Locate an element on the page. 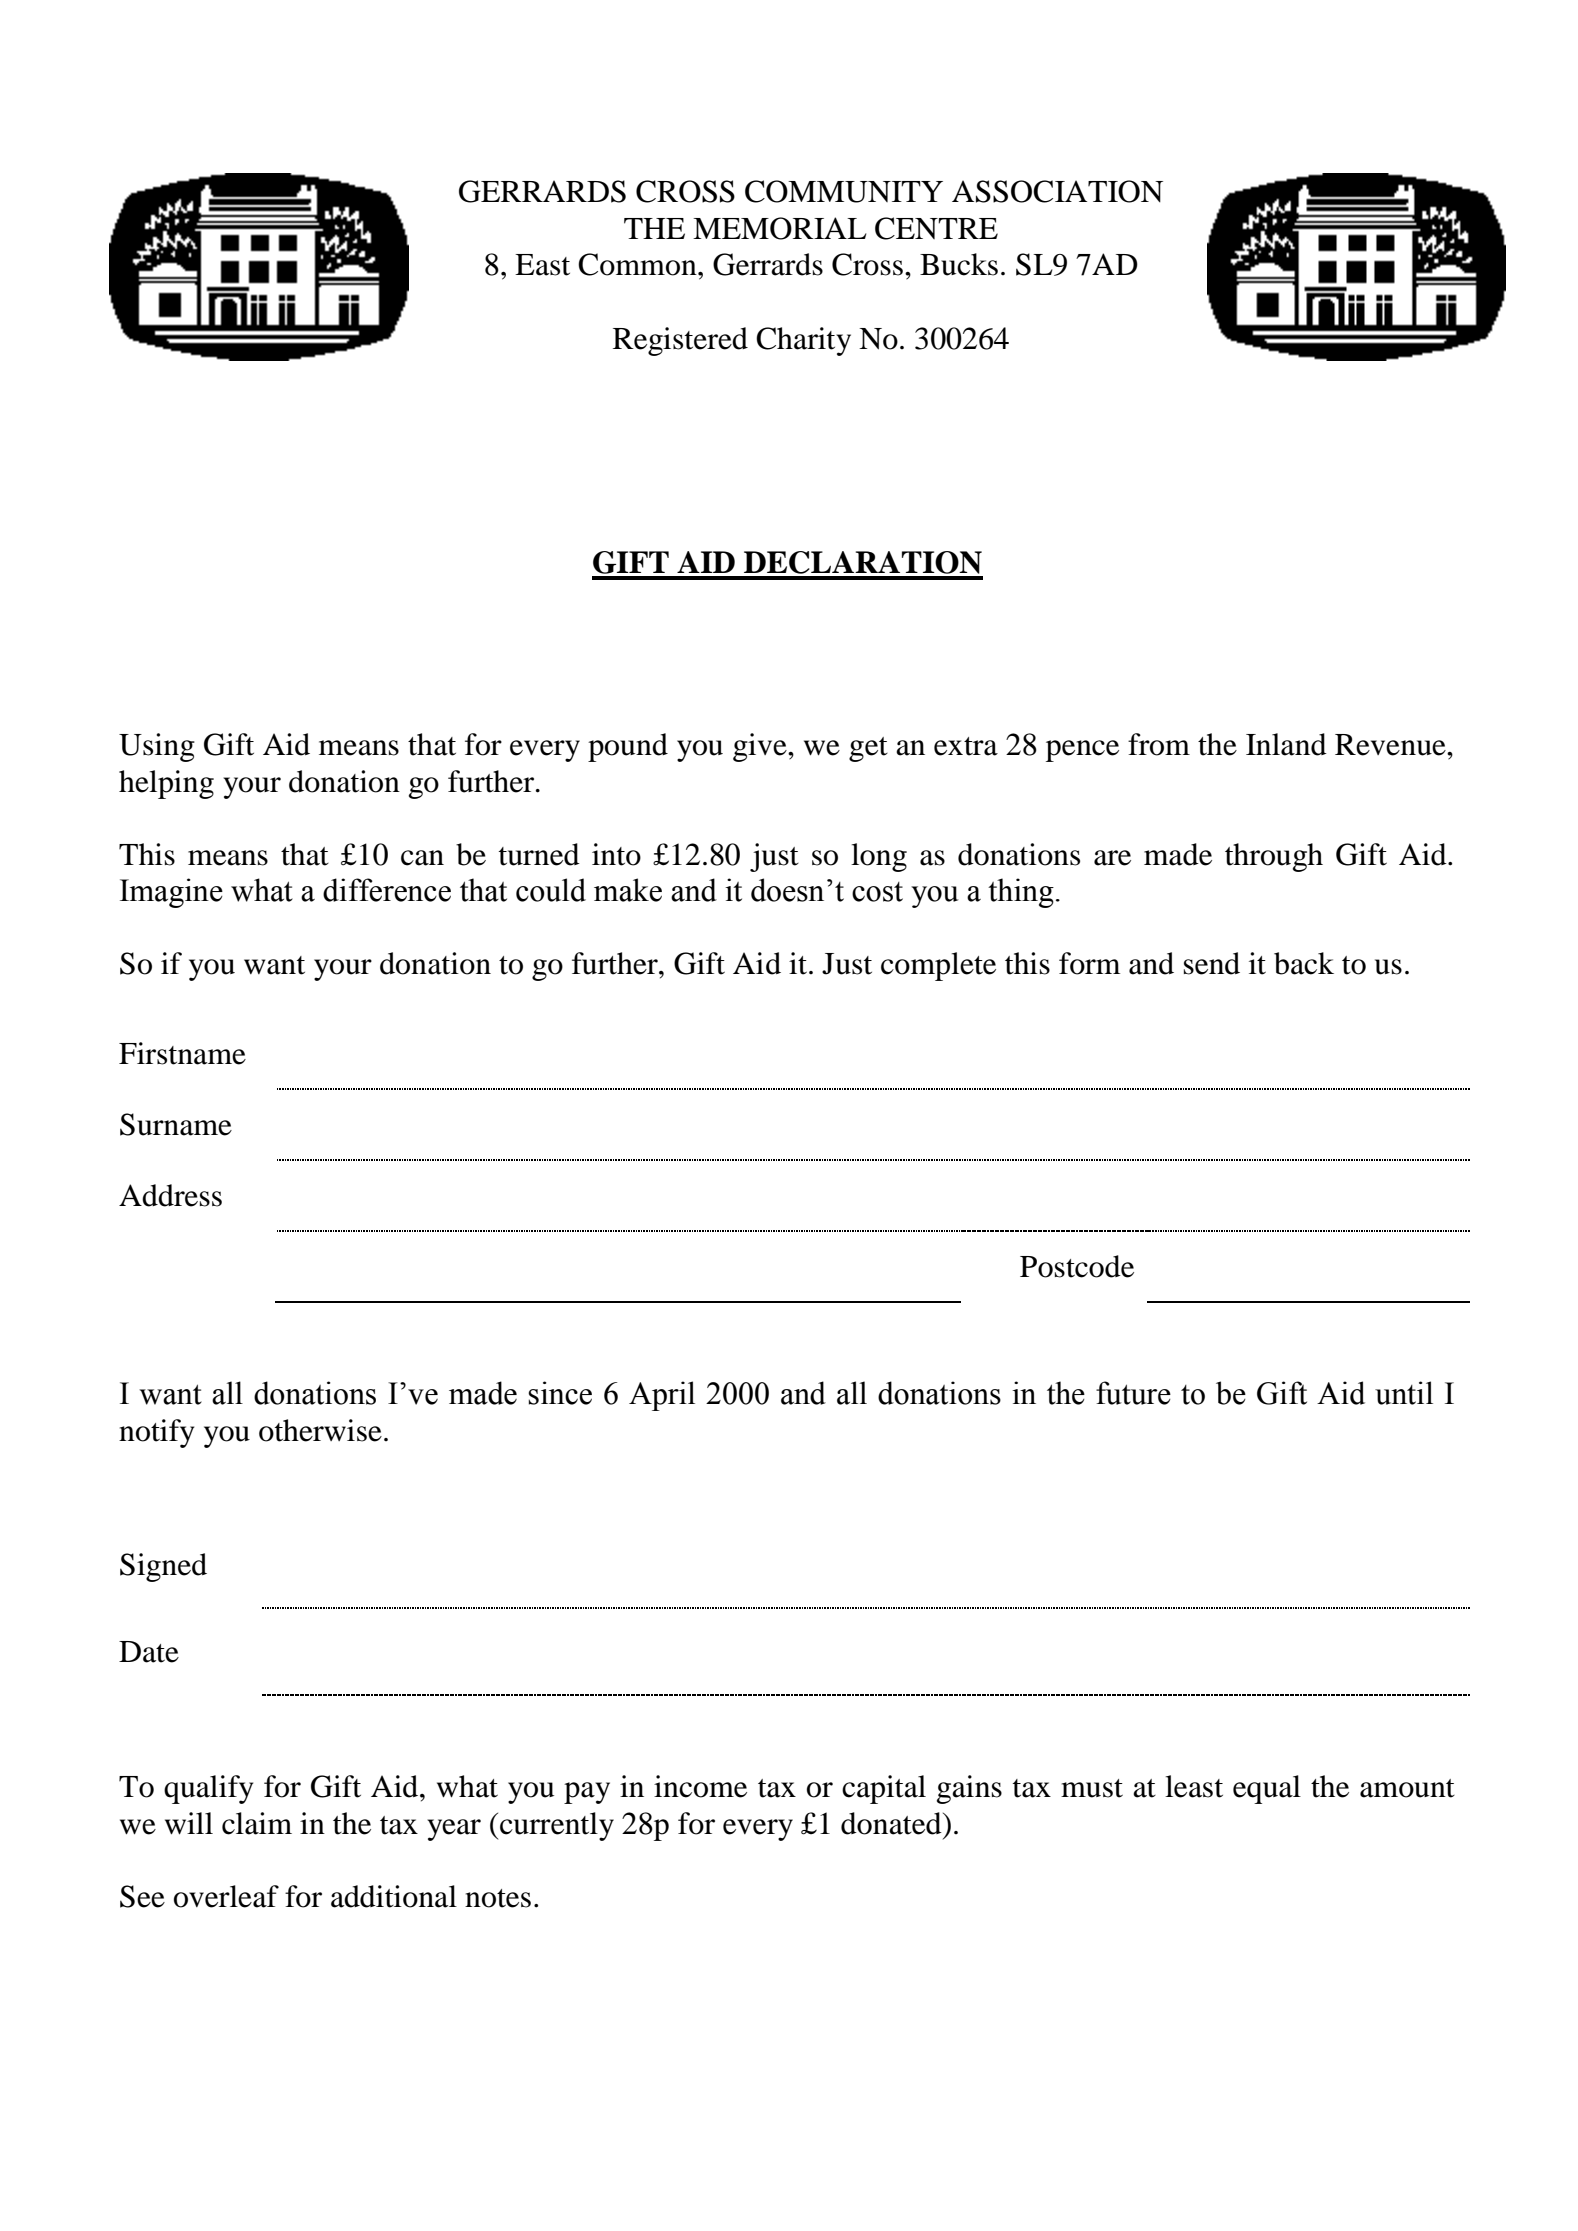 The height and width of the image is (2231, 1578). income is located at coordinates (700, 1786).
